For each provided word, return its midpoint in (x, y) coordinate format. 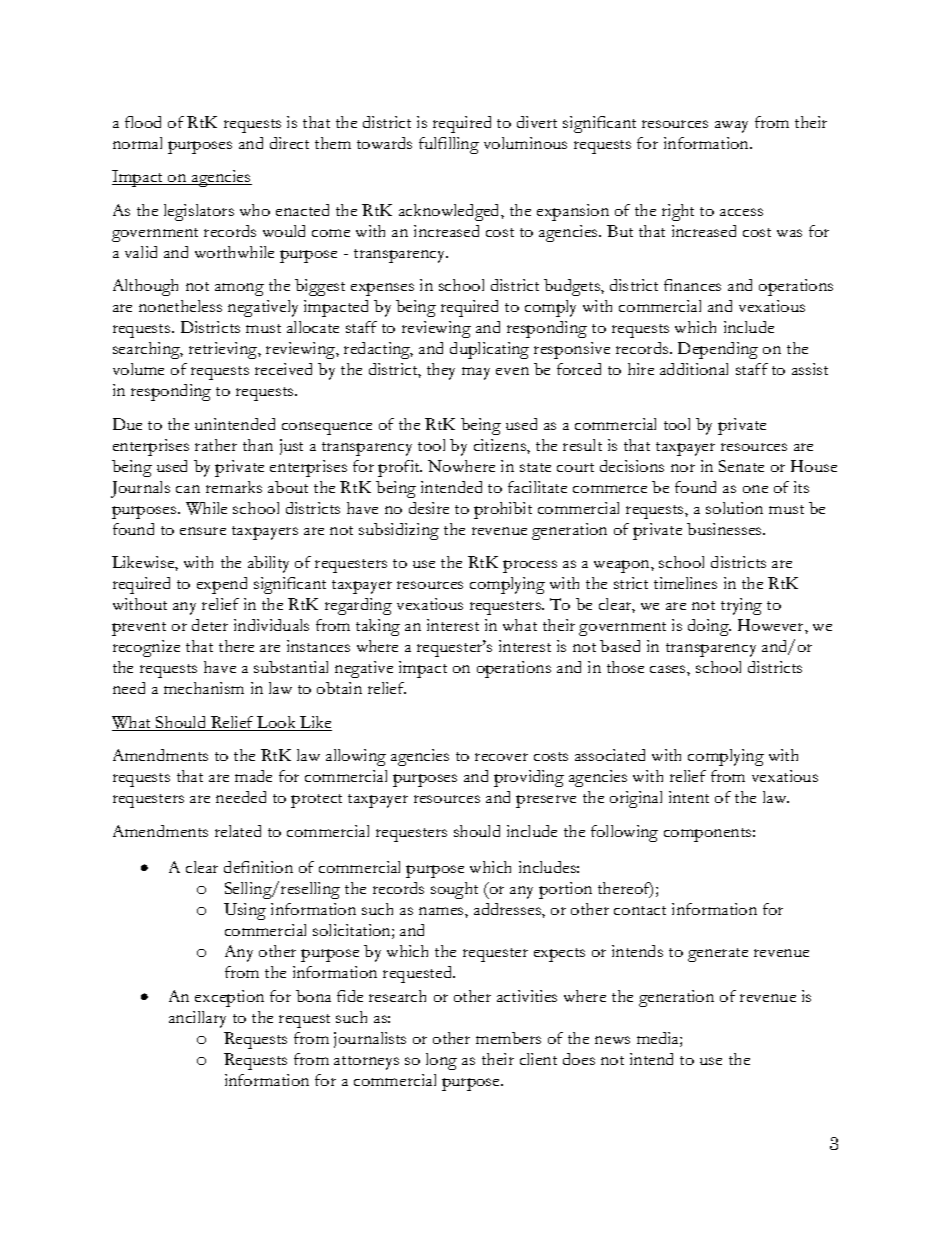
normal (137, 143)
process (530, 566)
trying (741, 606)
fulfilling (449, 145)
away (731, 127)
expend (222, 585)
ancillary (197, 1019)
